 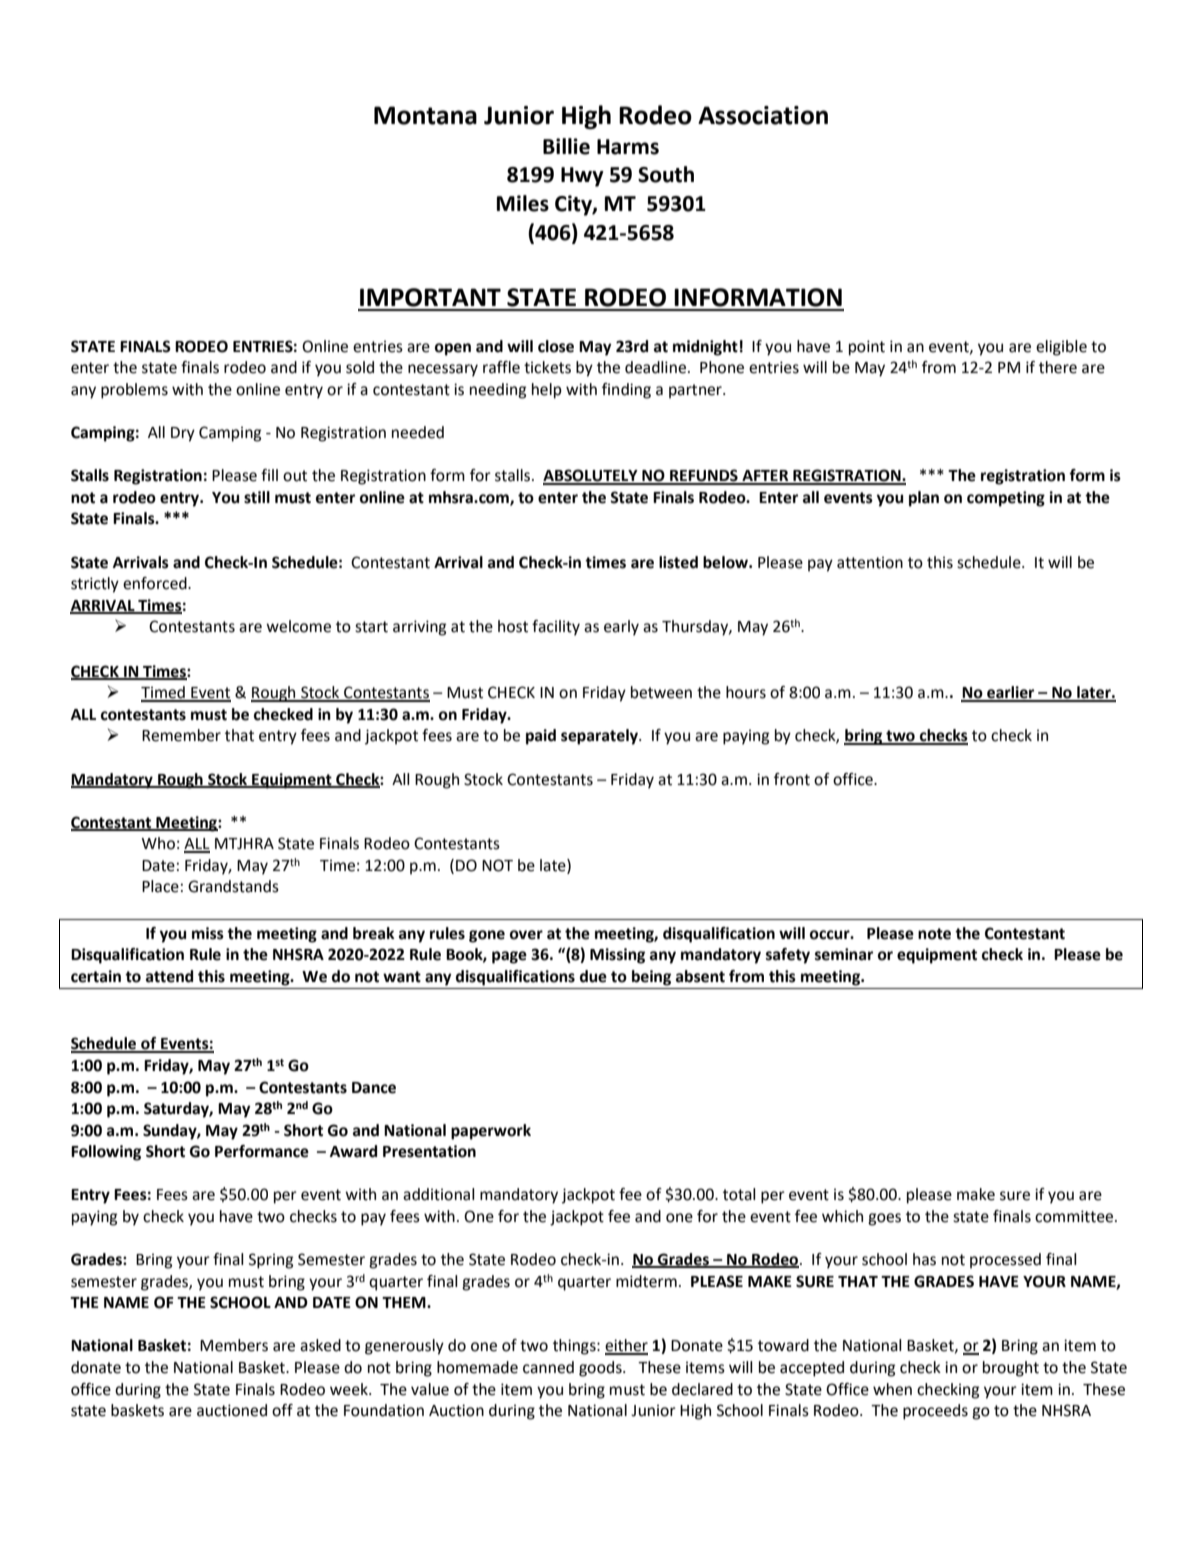 What do you see at coordinates (425, 115) in the image?
I see `Montana` at bounding box center [425, 115].
